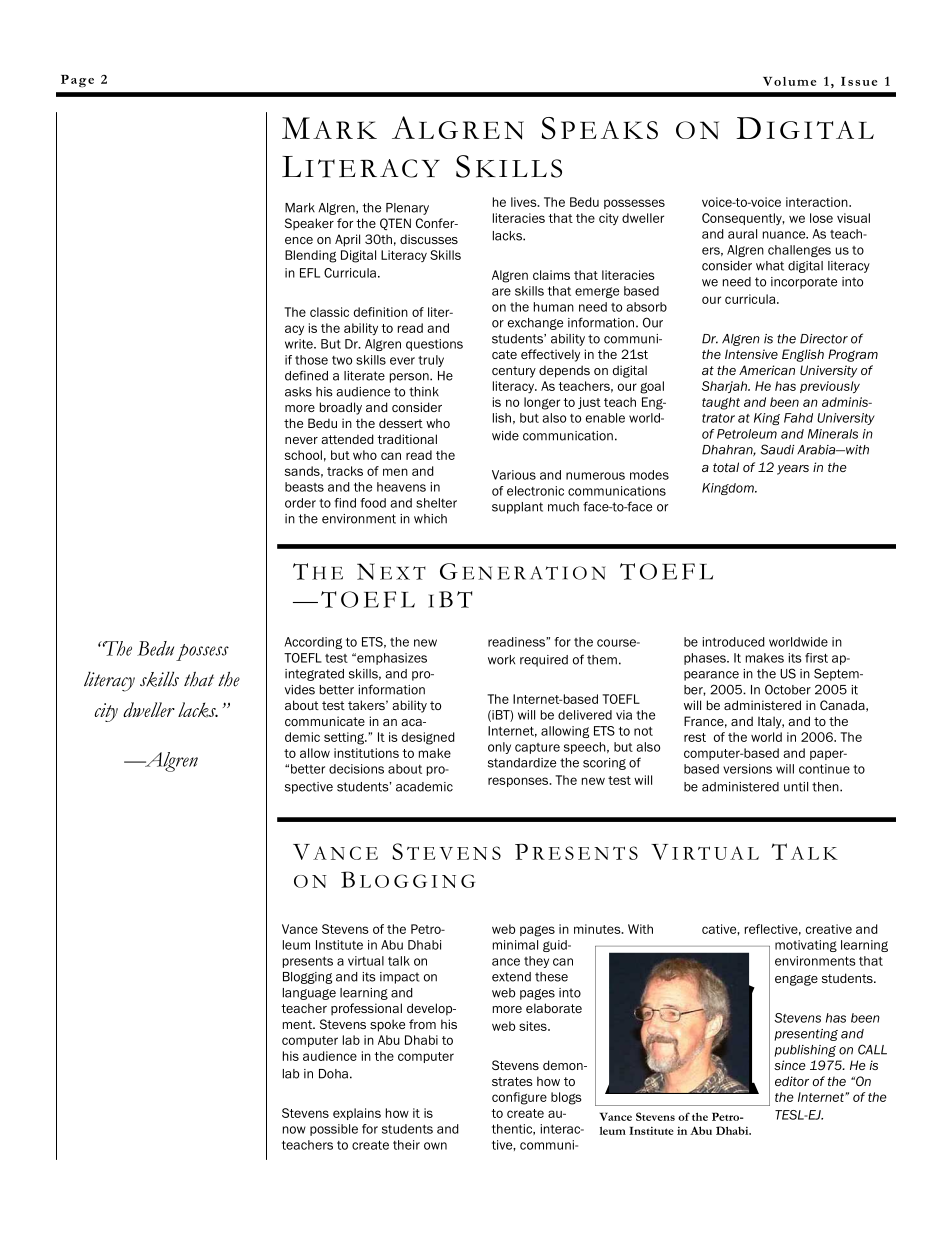 The height and width of the document is (1233, 952). I want to click on Plenary, so click(407, 209).
